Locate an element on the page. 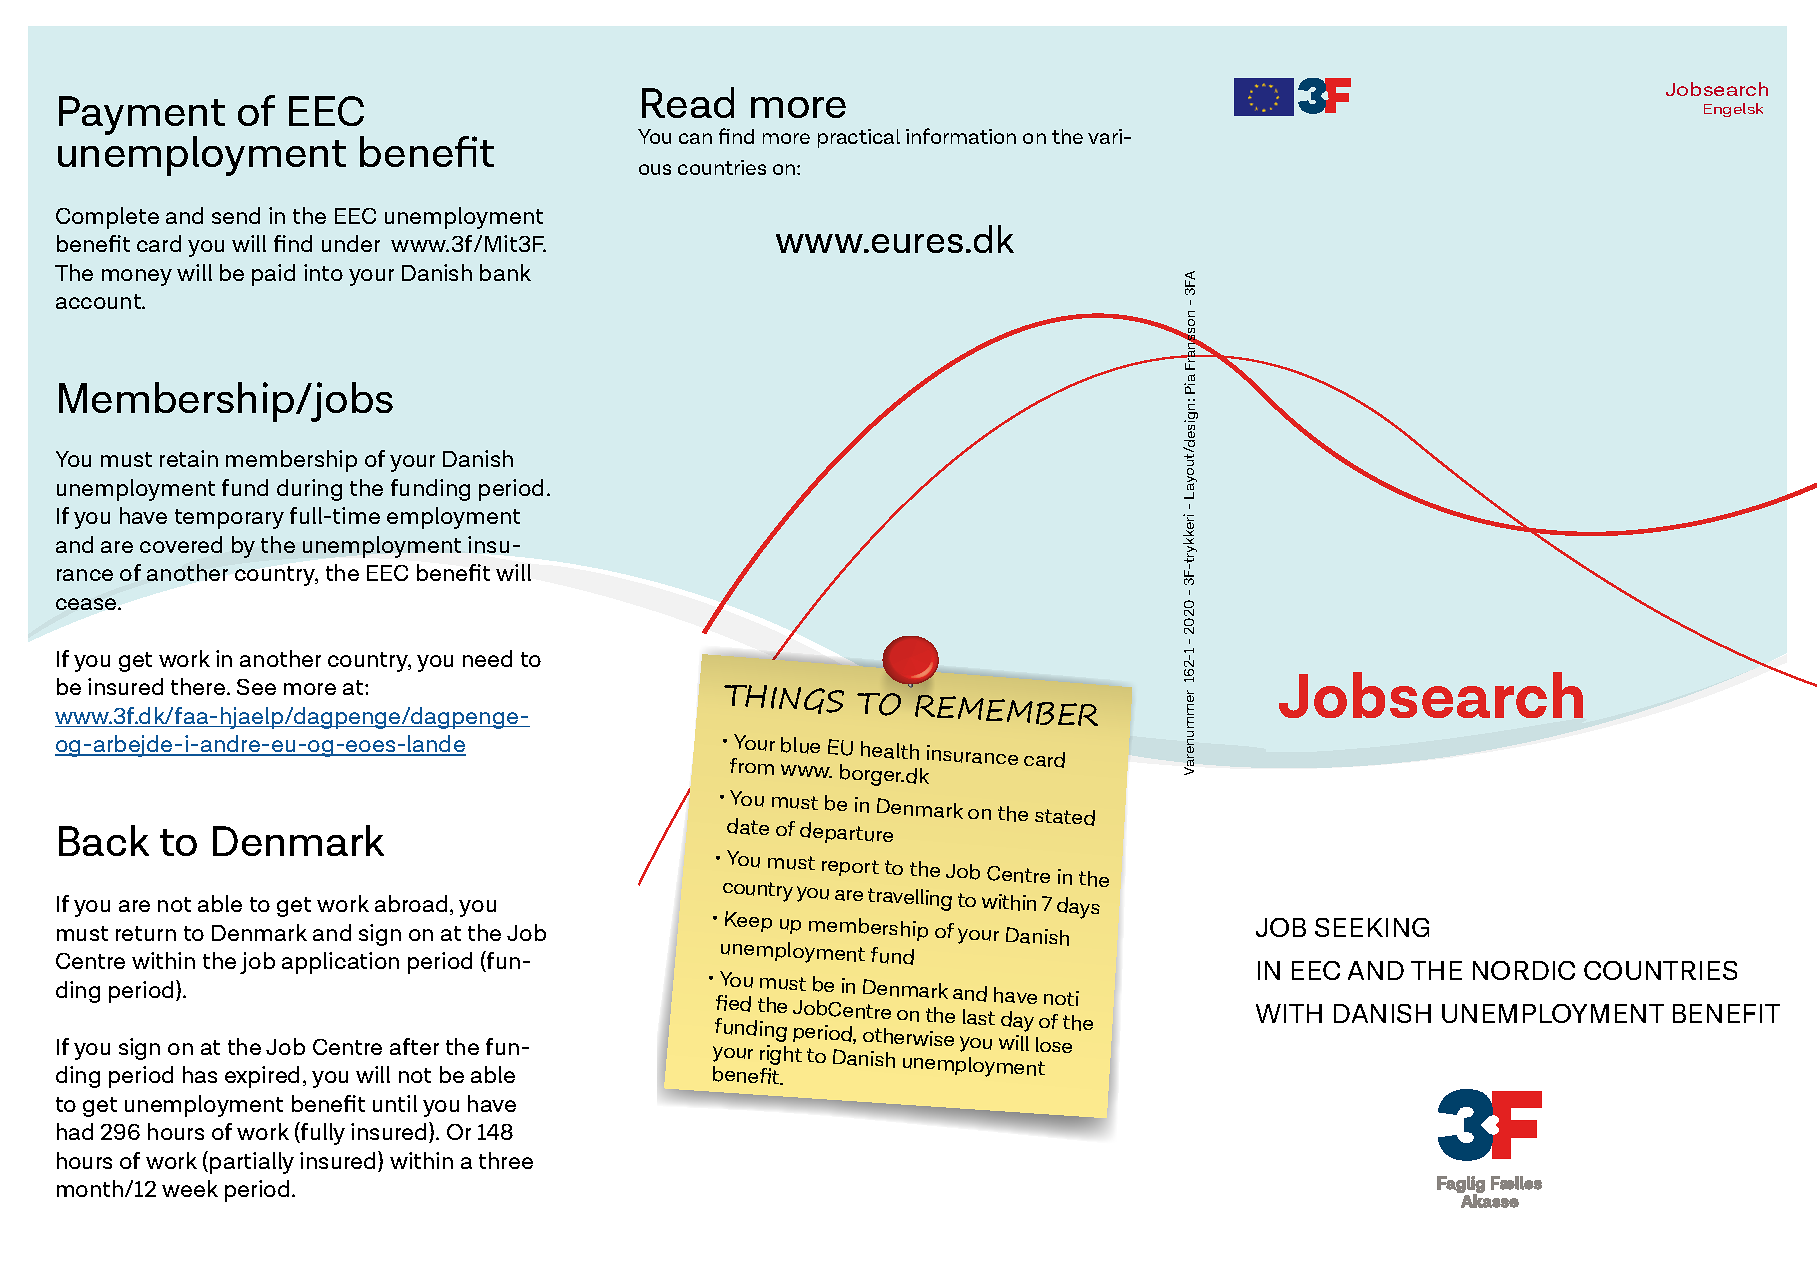 This image has width=1817, height=1285. Payment is located at coordinates (142, 117).
